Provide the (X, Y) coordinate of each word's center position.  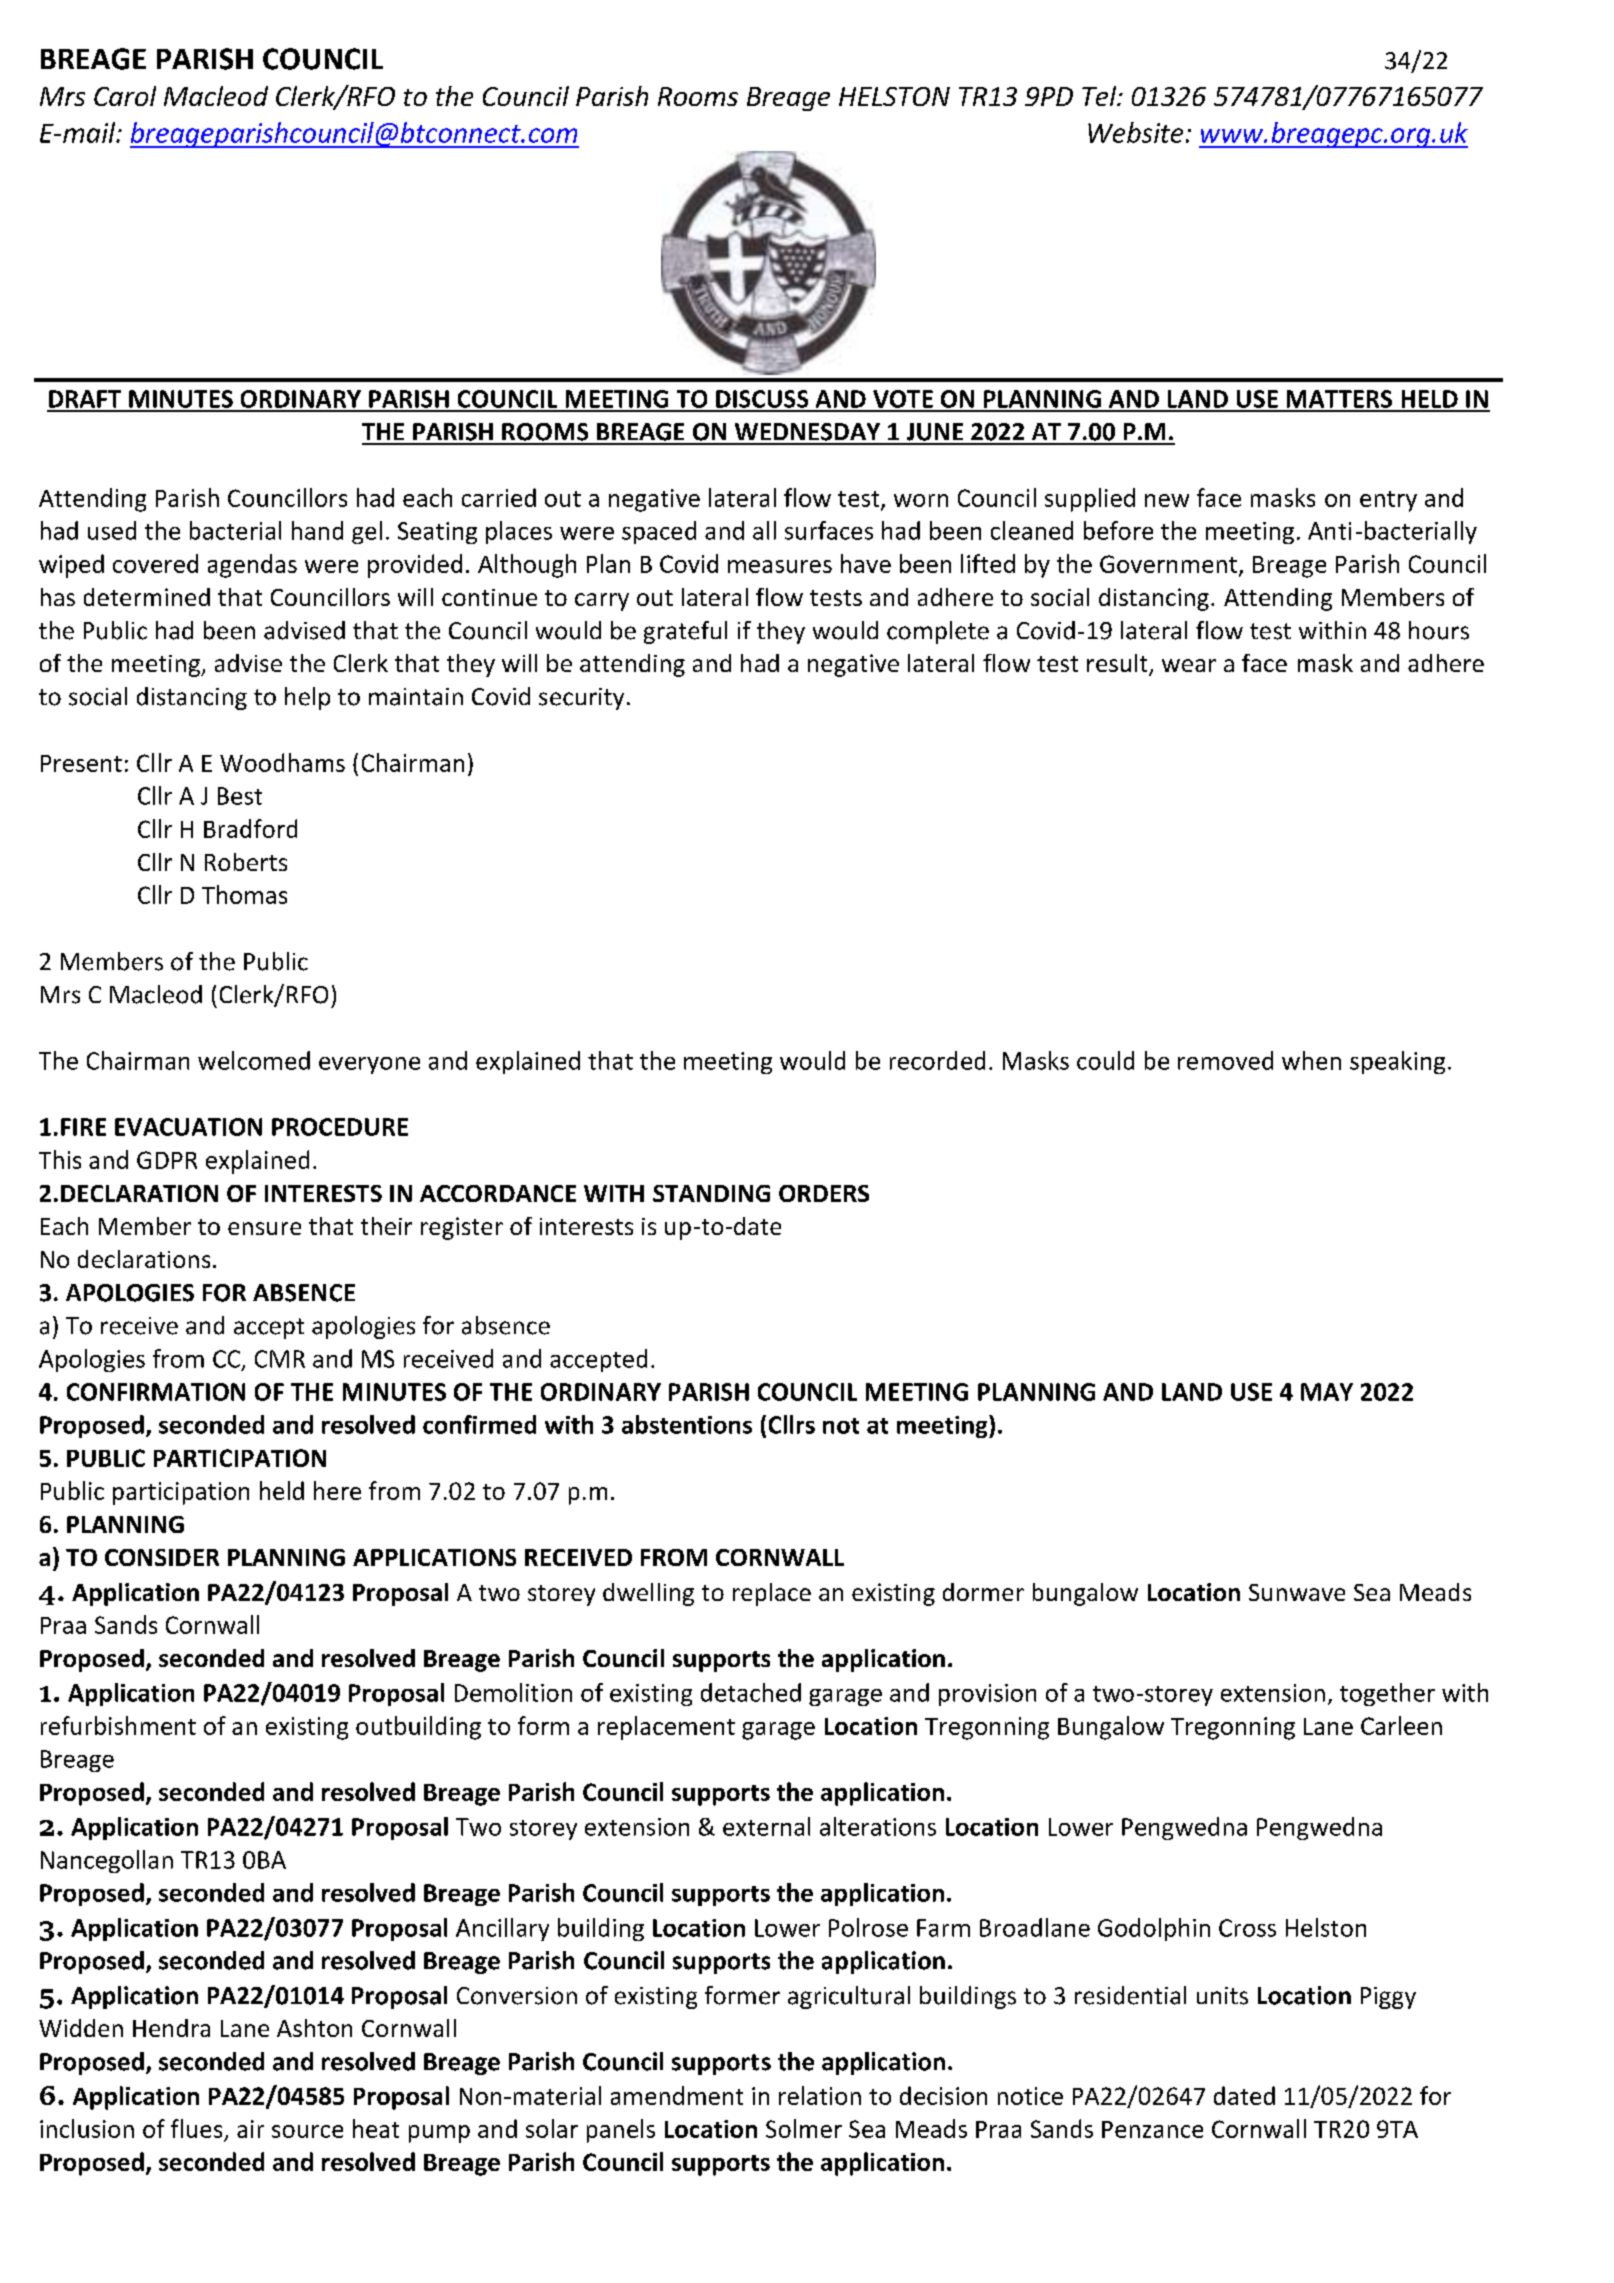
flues (198, 2130)
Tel (1100, 96)
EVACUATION (188, 1127)
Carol (125, 96)
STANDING (711, 1193)
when (1311, 1060)
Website (1135, 132)
